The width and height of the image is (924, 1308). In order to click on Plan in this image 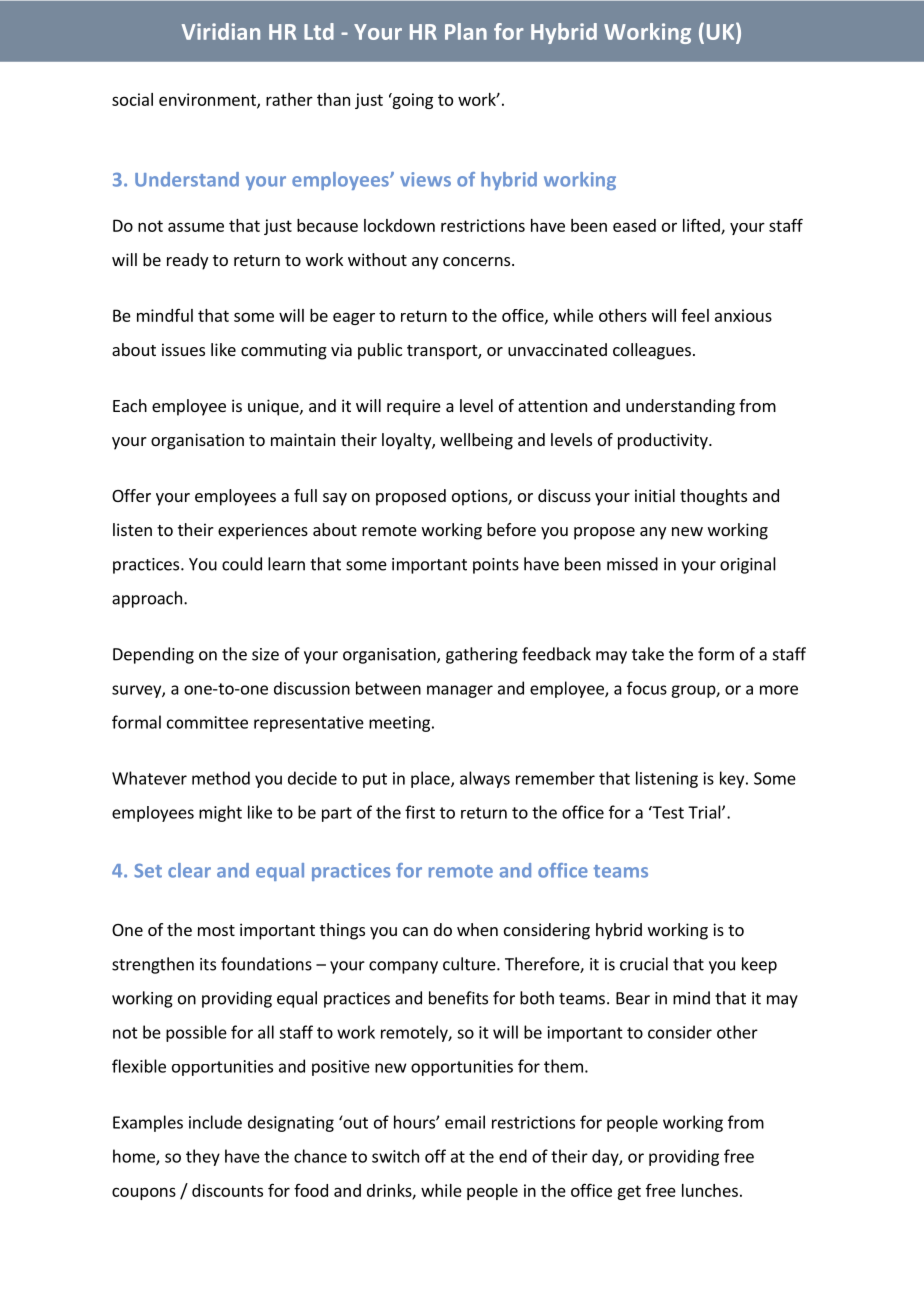, I will do `click(466, 31)`.
